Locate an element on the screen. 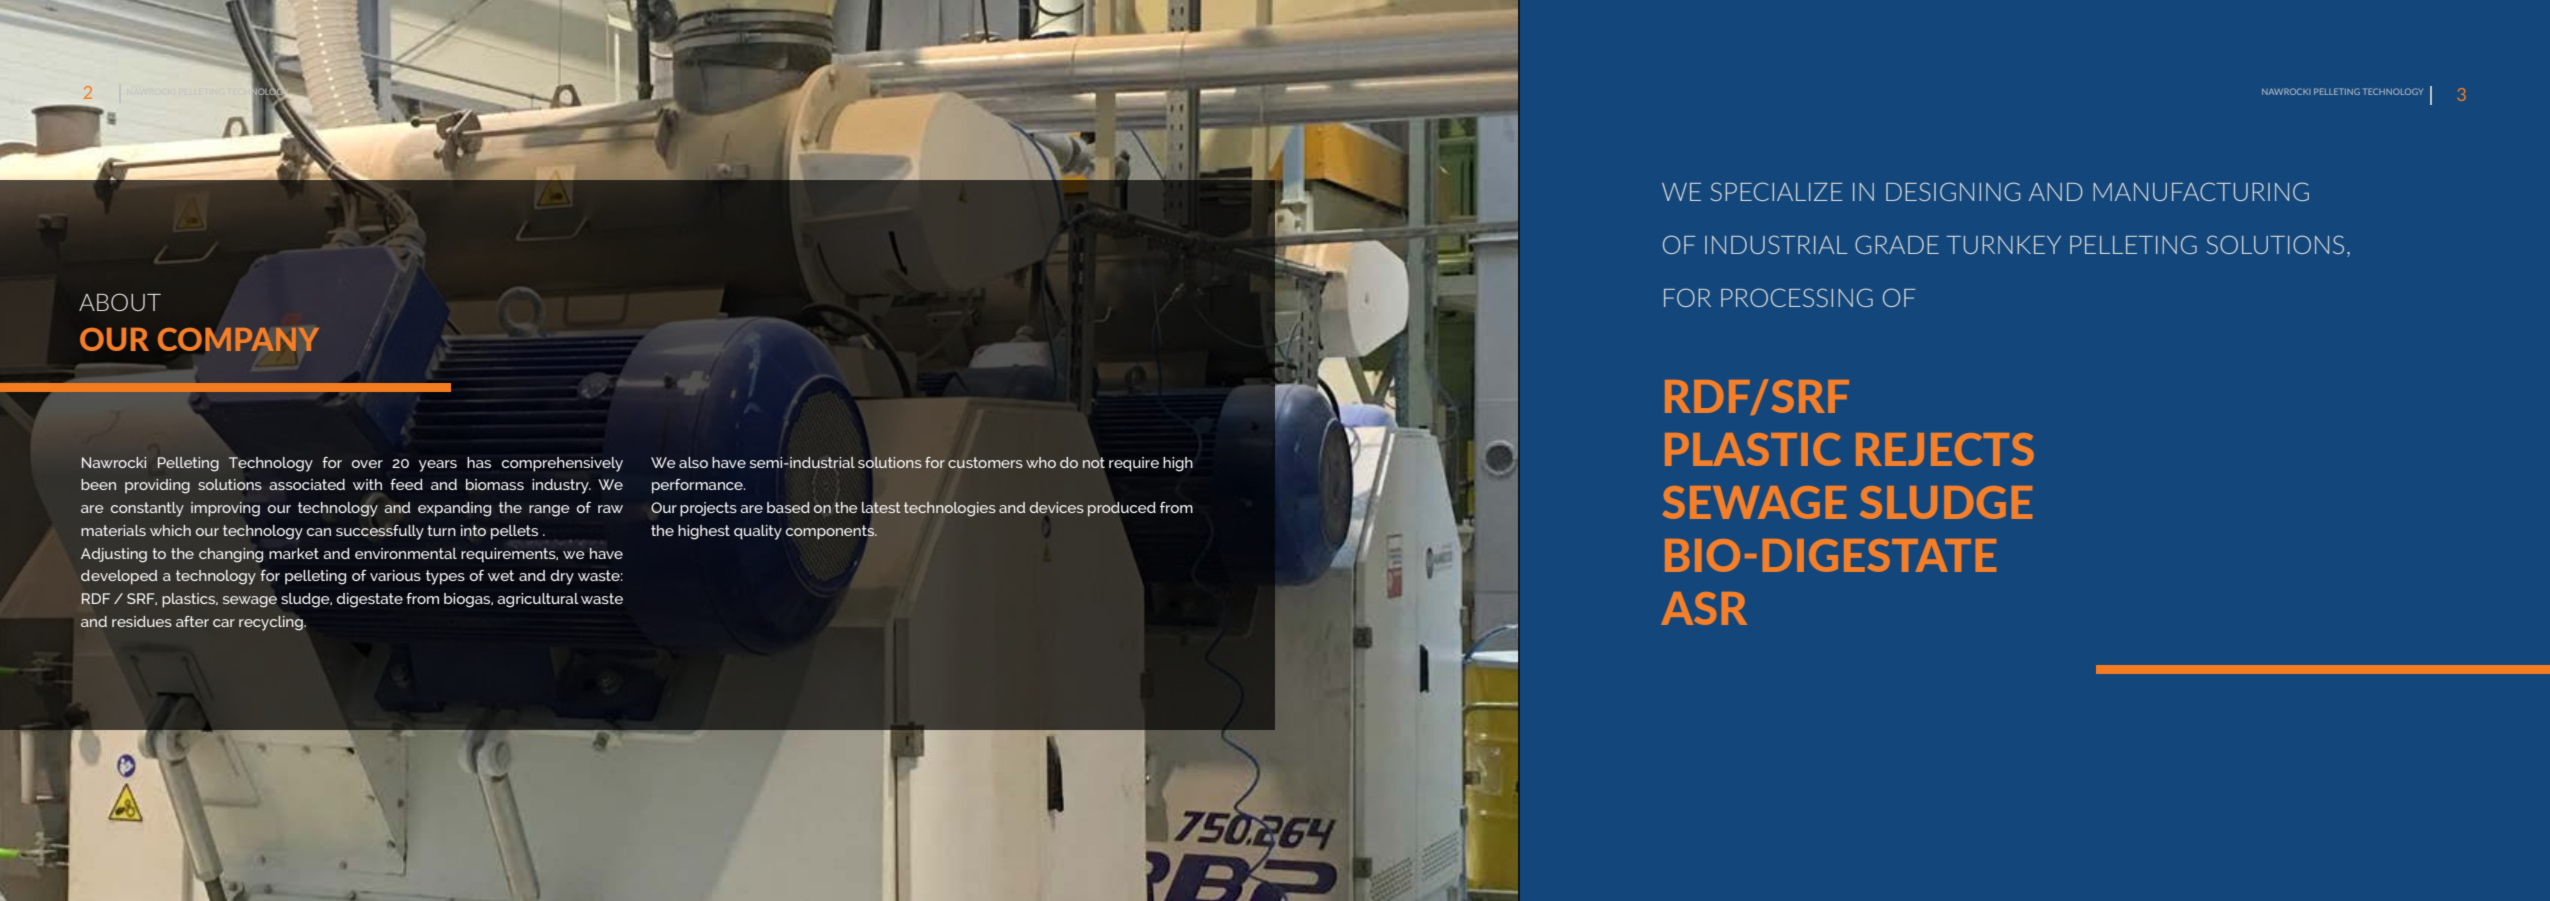  COMPANY is located at coordinates (238, 339).
